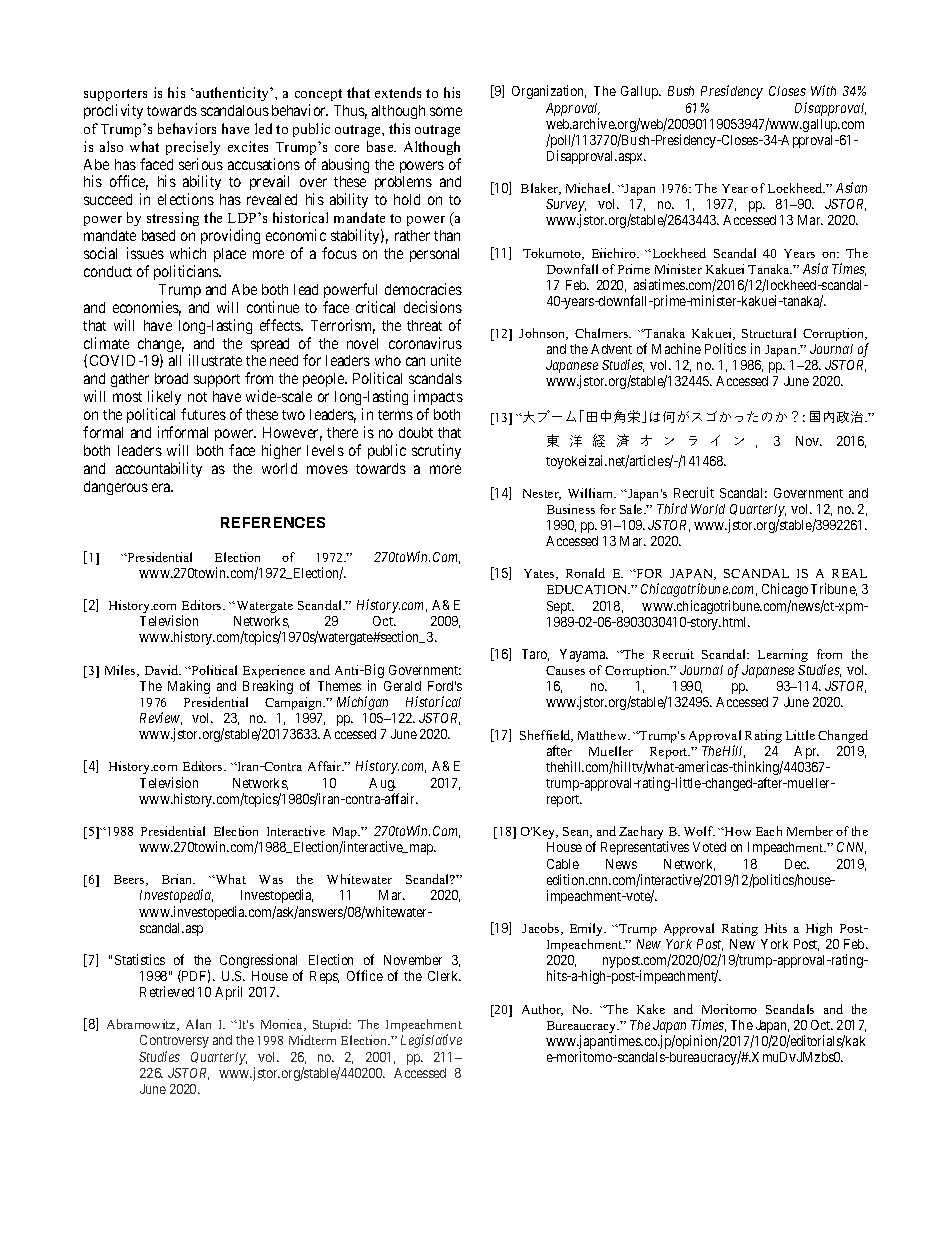  Describe the element at coordinates (198, 1024) in the screenshot. I see `Alan` at that location.
